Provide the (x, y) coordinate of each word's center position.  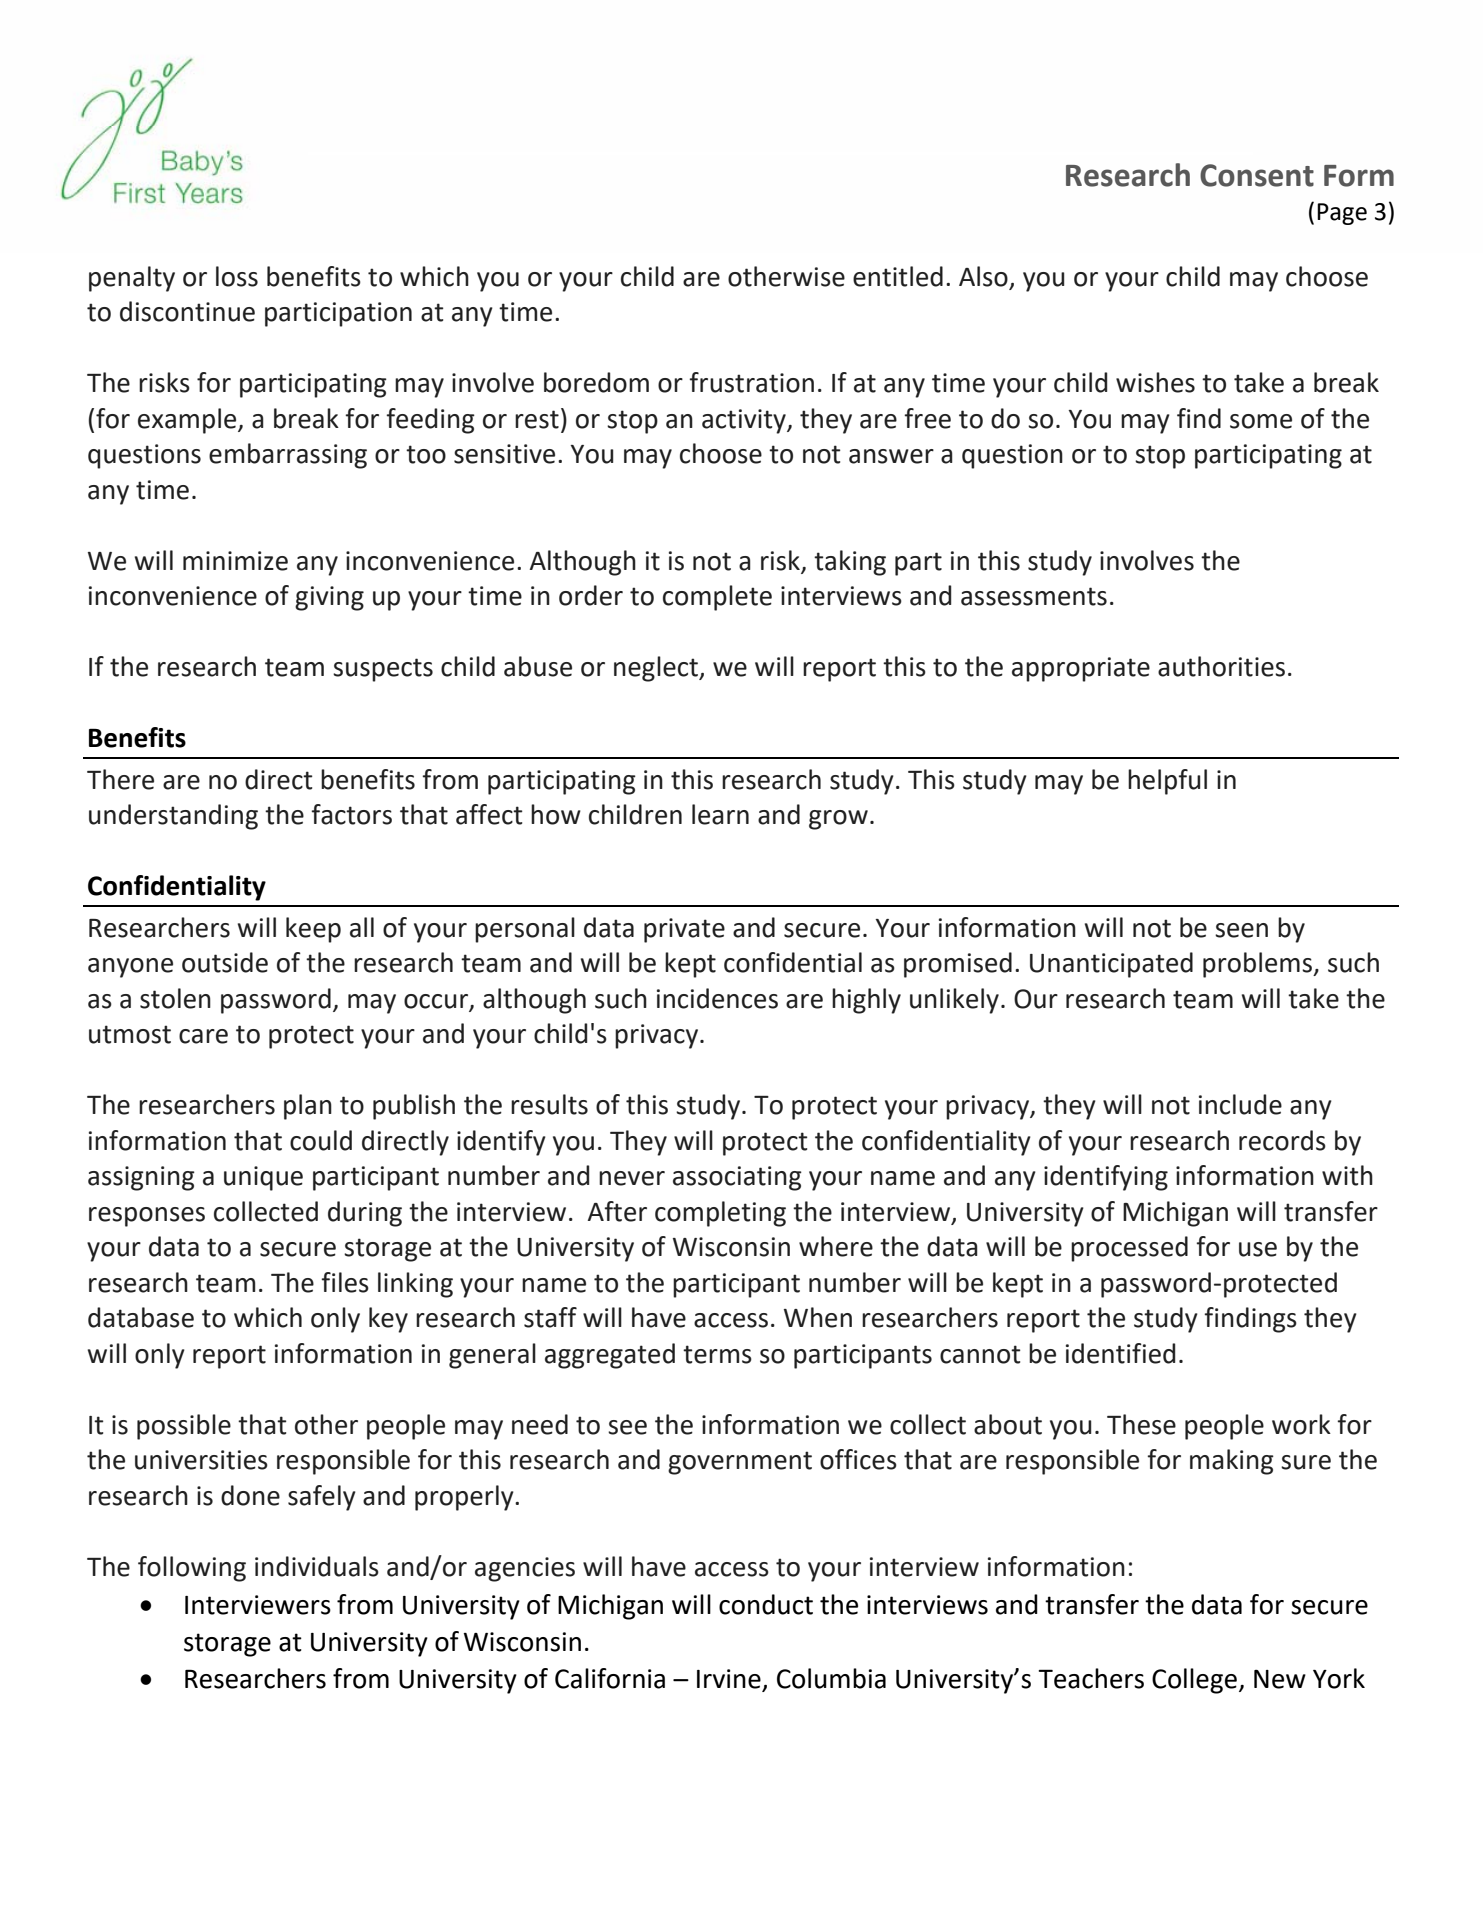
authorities (1221, 666)
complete (717, 598)
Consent (1257, 175)
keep (313, 930)
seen (1241, 930)
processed (1129, 1249)
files (345, 1282)
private (684, 930)
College (1194, 1681)
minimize (235, 561)
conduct (766, 1604)
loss (237, 276)
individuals (317, 1566)
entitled (898, 276)
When (818, 1317)
